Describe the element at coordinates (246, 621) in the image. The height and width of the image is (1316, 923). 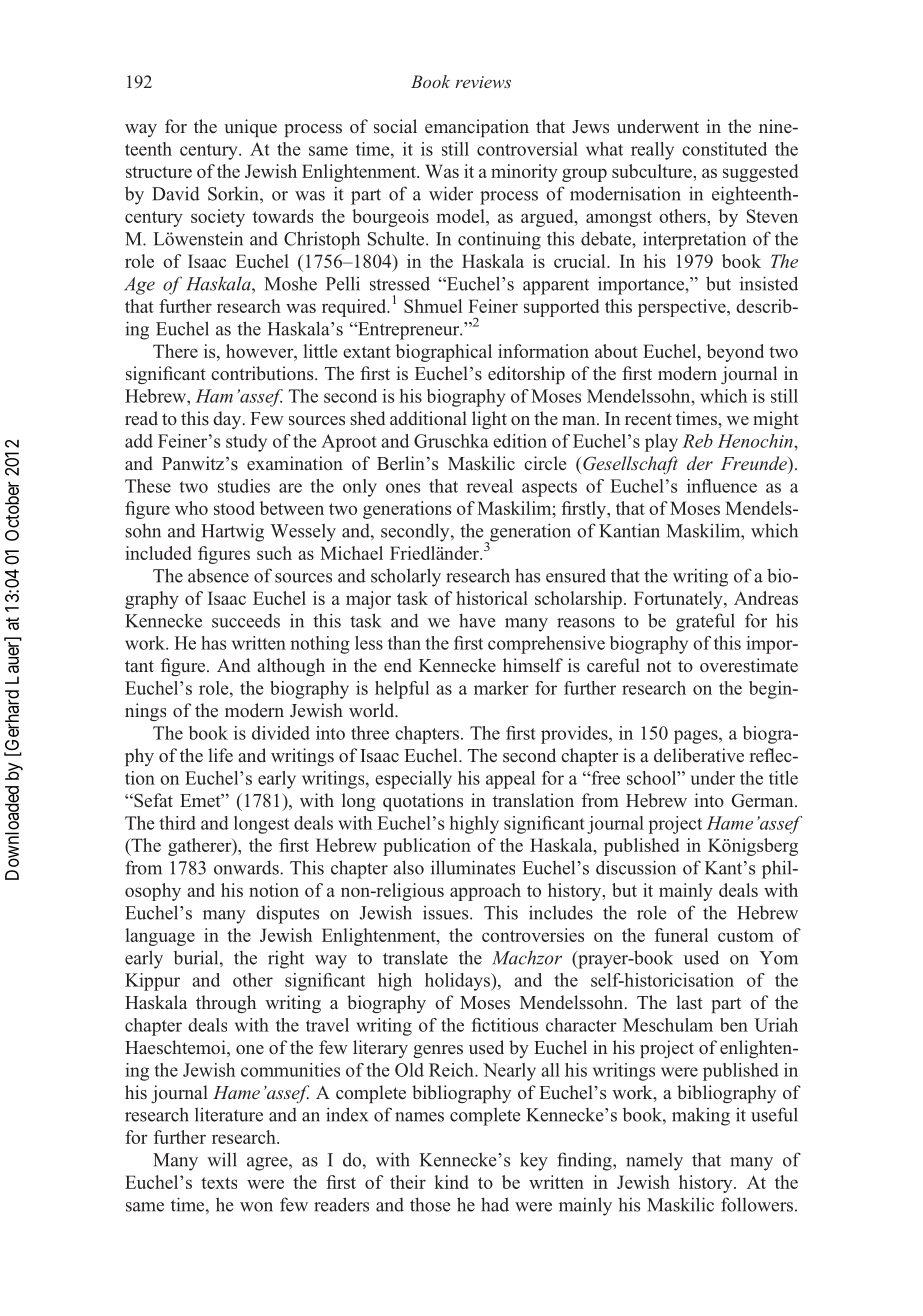
I see `succeeds` at that location.
